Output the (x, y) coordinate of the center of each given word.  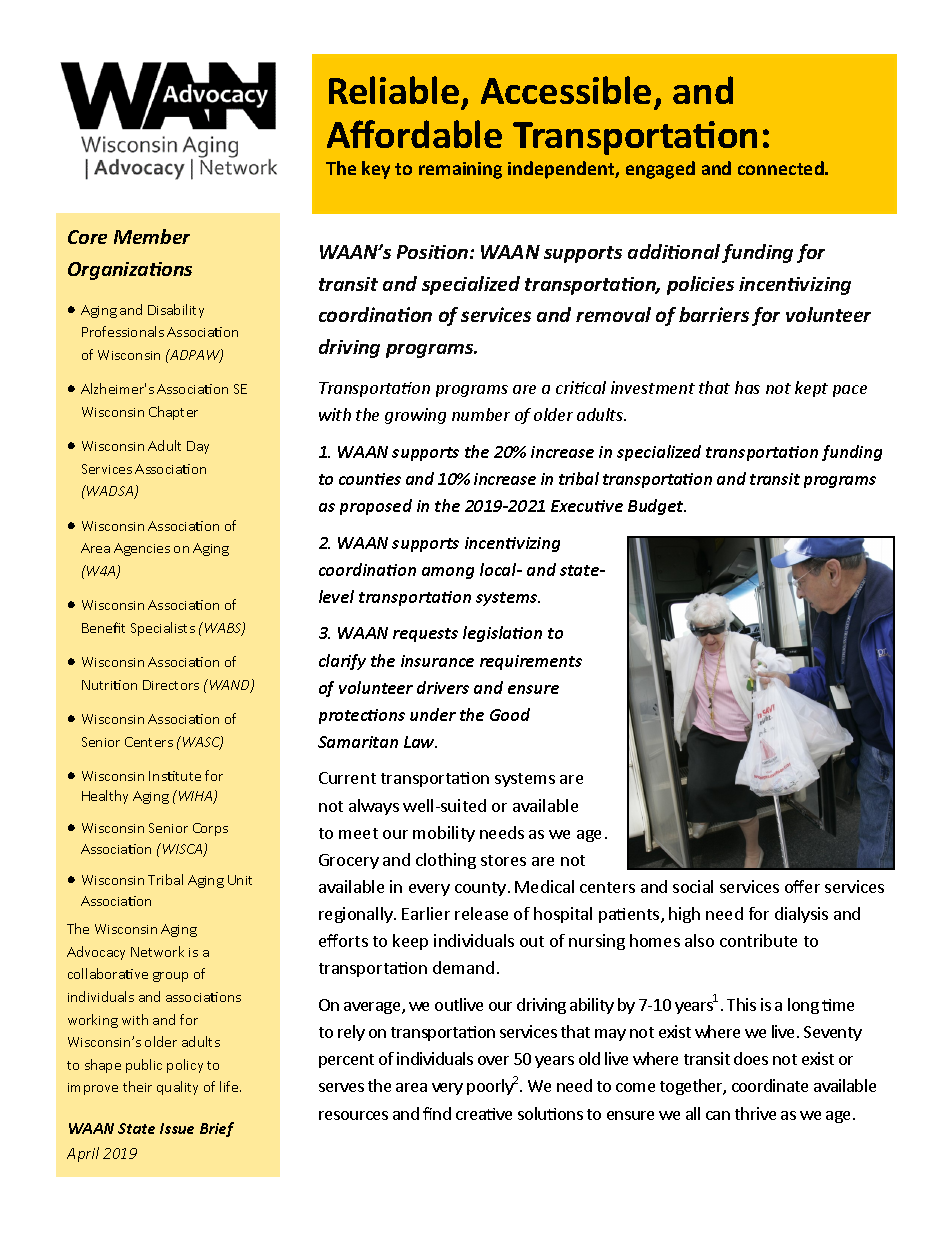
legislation (502, 634)
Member (152, 236)
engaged (660, 170)
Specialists (163, 629)
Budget (657, 507)
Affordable (414, 134)
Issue (177, 1128)
